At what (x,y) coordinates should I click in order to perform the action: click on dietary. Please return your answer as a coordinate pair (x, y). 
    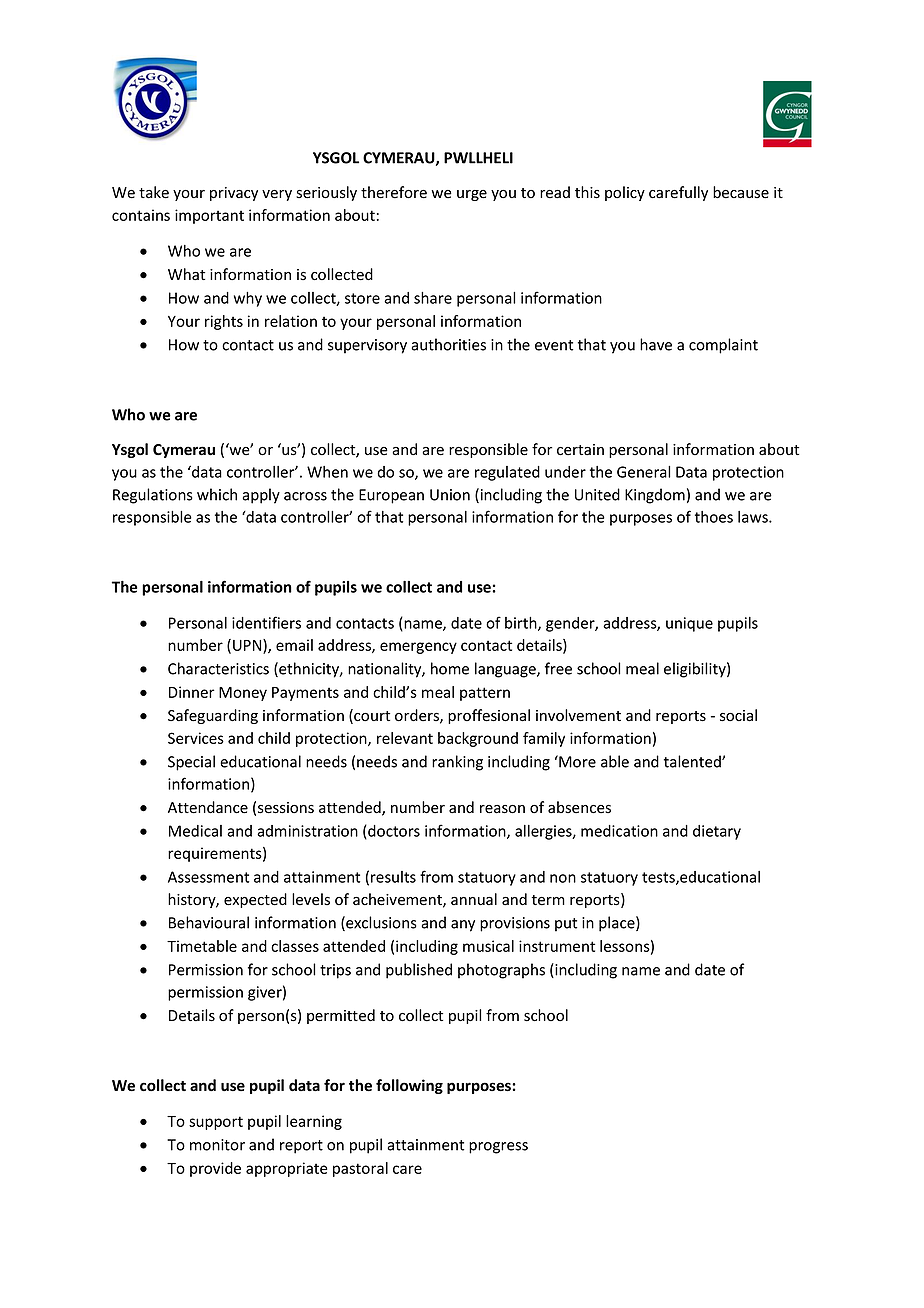
    Looking at the image, I should click on (717, 832).
